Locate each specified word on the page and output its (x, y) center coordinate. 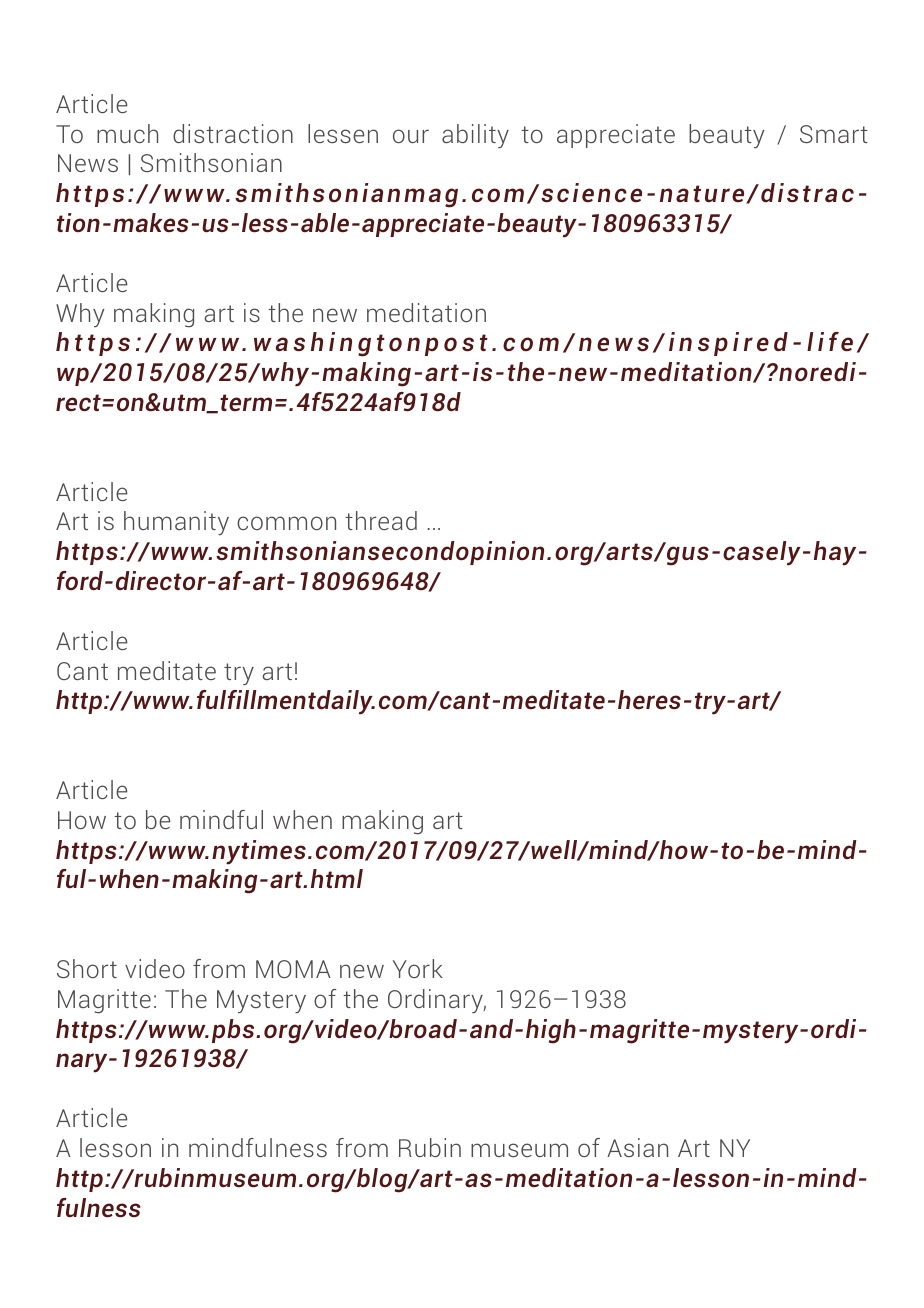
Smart (834, 134)
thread (381, 520)
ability (475, 136)
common (286, 523)
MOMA (293, 969)
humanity (176, 523)
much (127, 133)
